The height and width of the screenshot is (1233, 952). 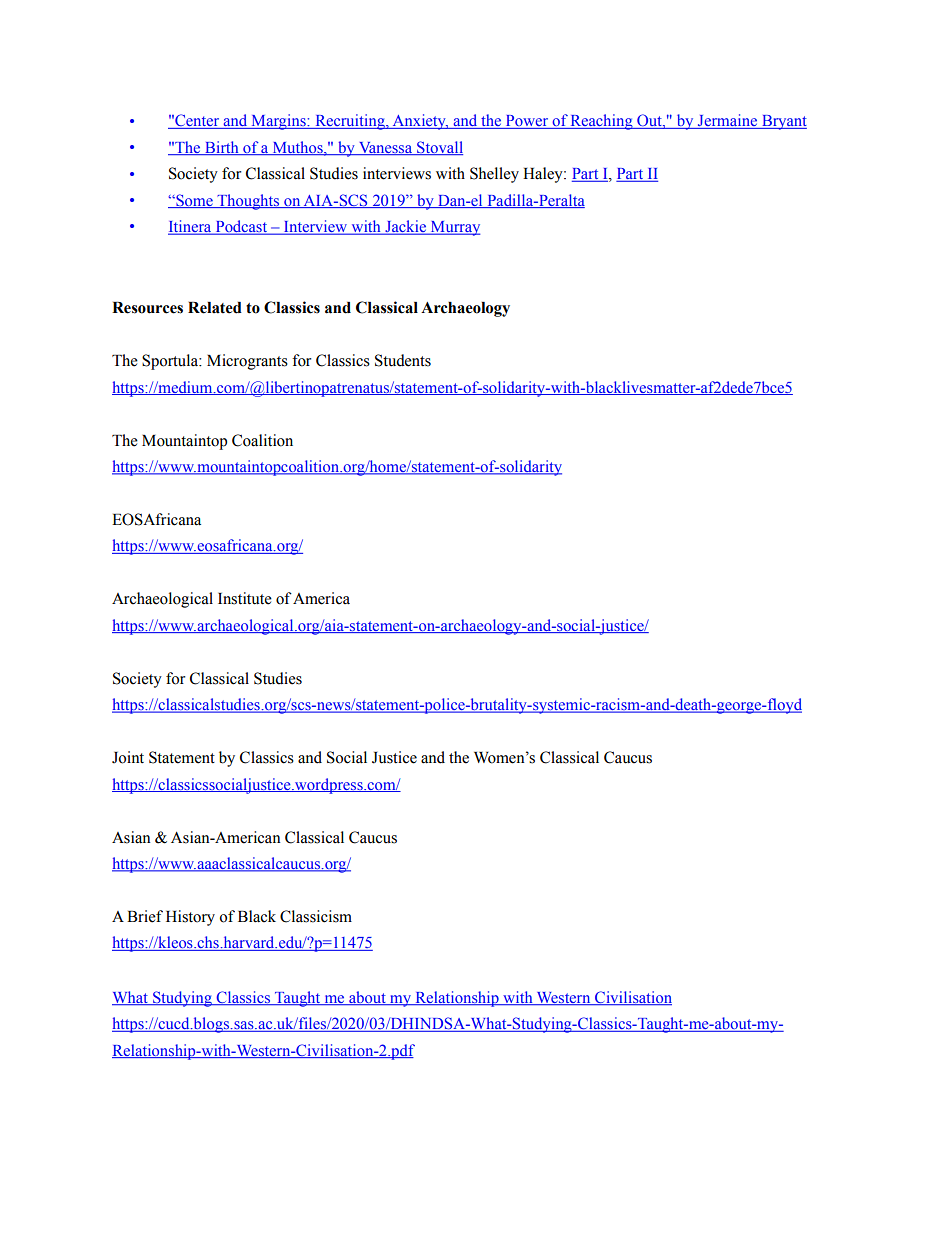 I want to click on Brief, so click(x=145, y=916).
